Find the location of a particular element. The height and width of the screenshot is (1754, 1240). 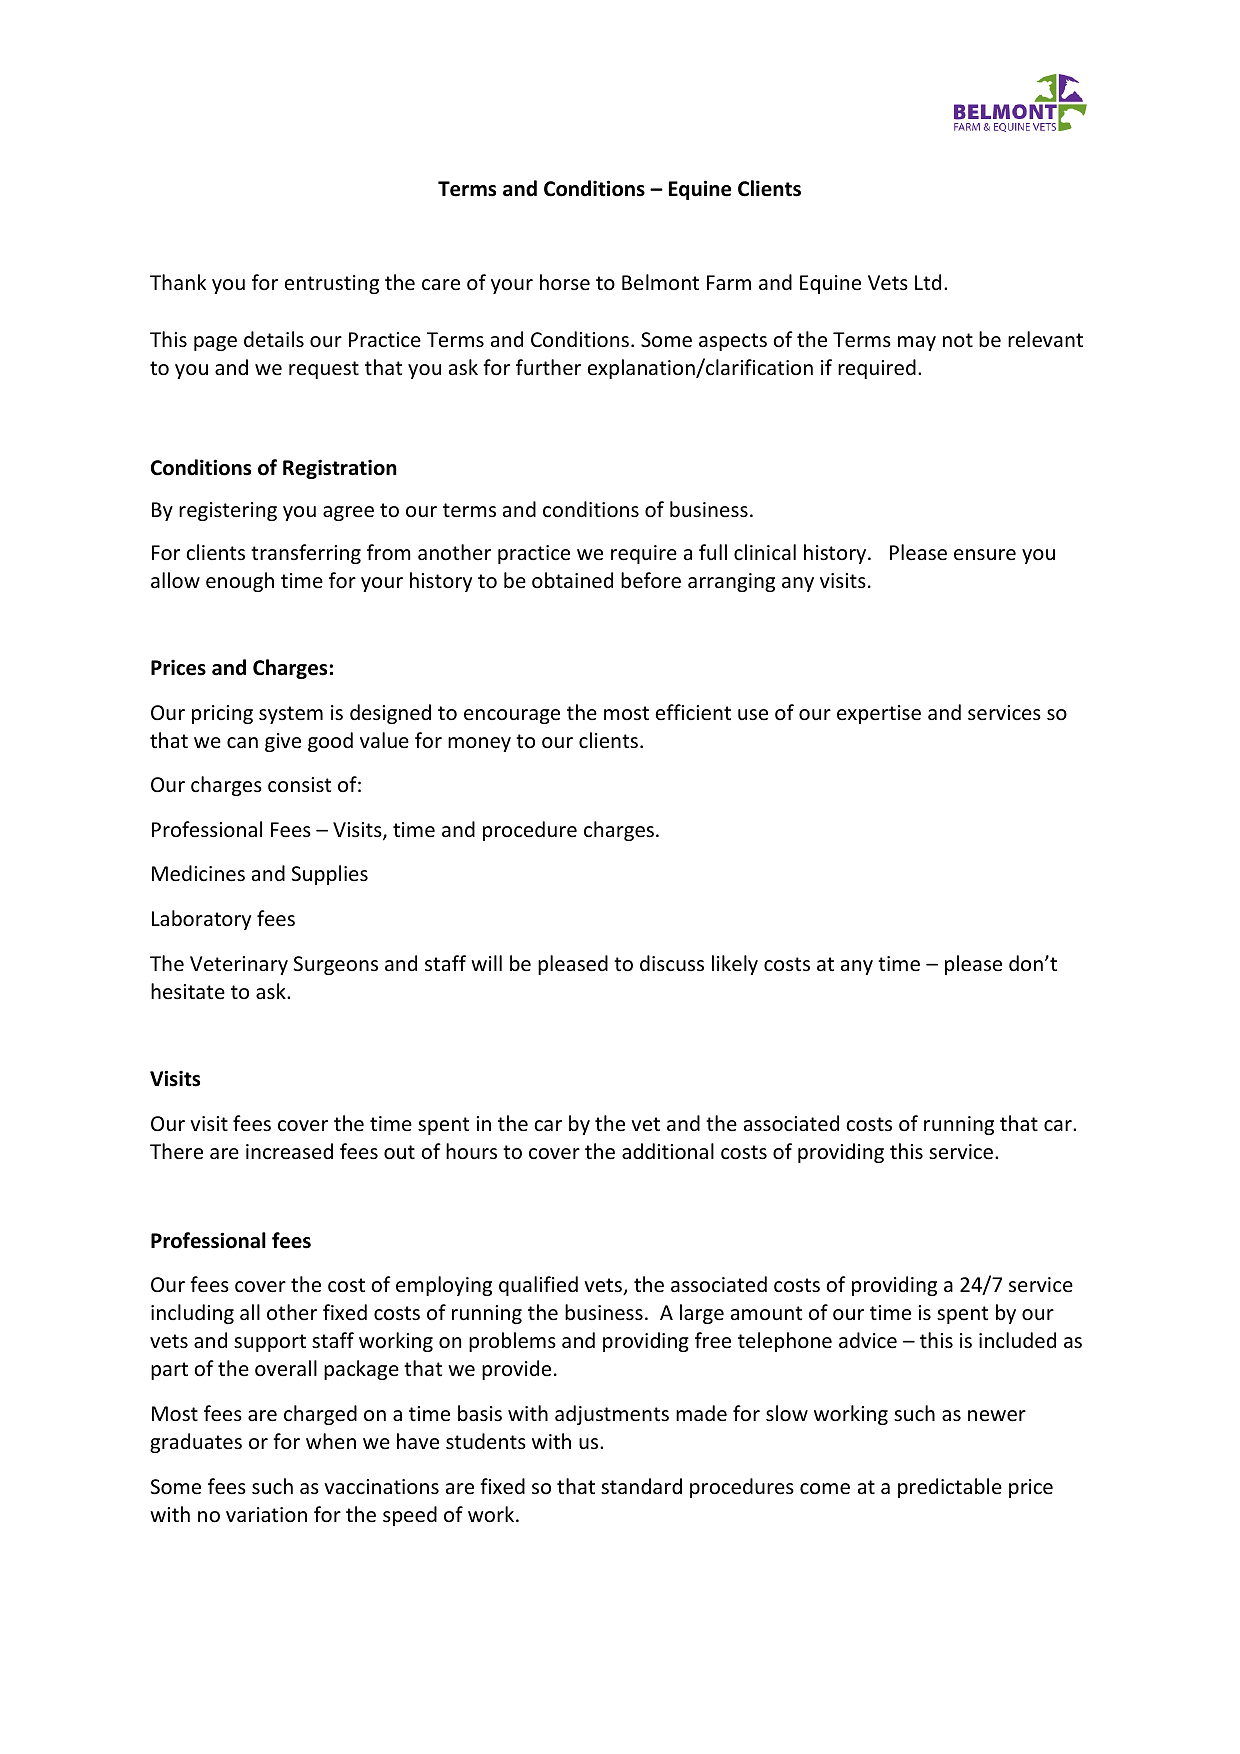

increased is located at coordinates (289, 1151).
